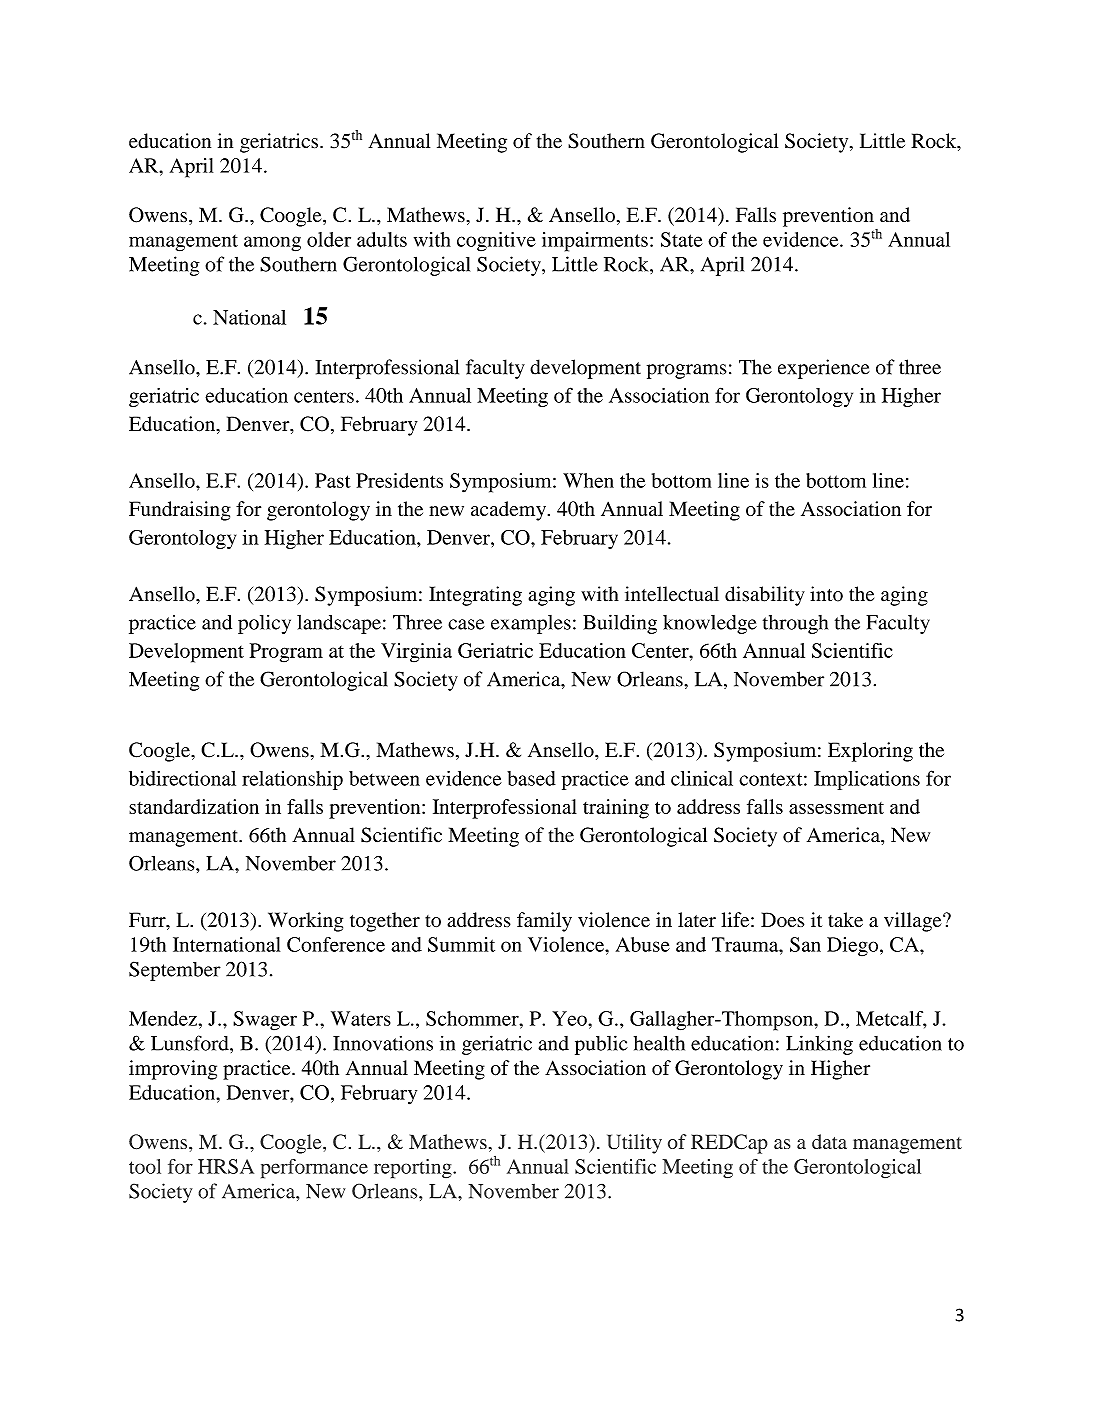  I want to click on based, so click(531, 778).
